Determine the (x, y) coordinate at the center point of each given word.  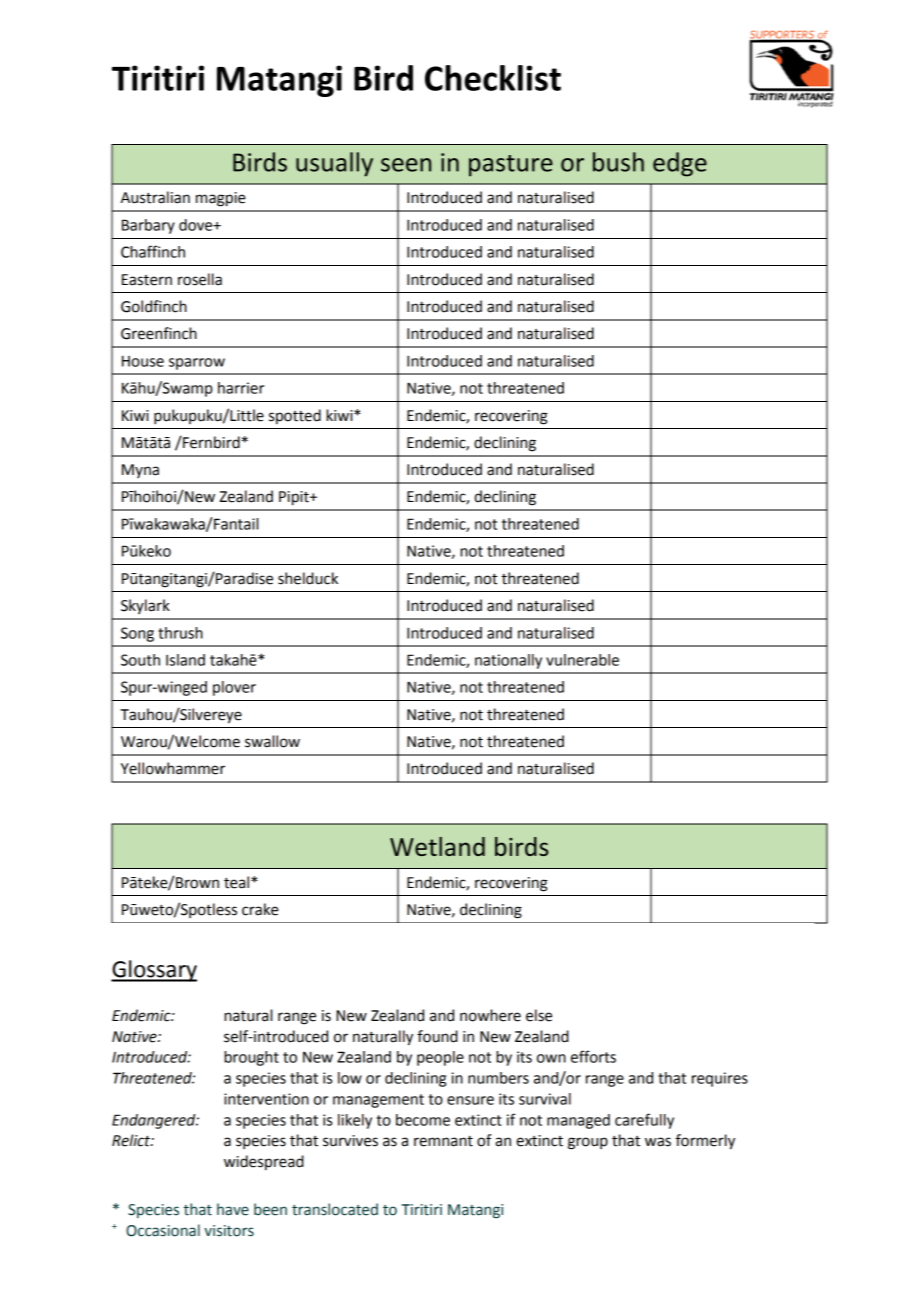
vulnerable (582, 660)
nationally (508, 661)
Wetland (437, 846)
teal (238, 882)
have (233, 1209)
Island (185, 660)
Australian (155, 197)
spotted (295, 416)
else (539, 1015)
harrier (241, 388)
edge (680, 164)
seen (406, 165)
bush (618, 162)
